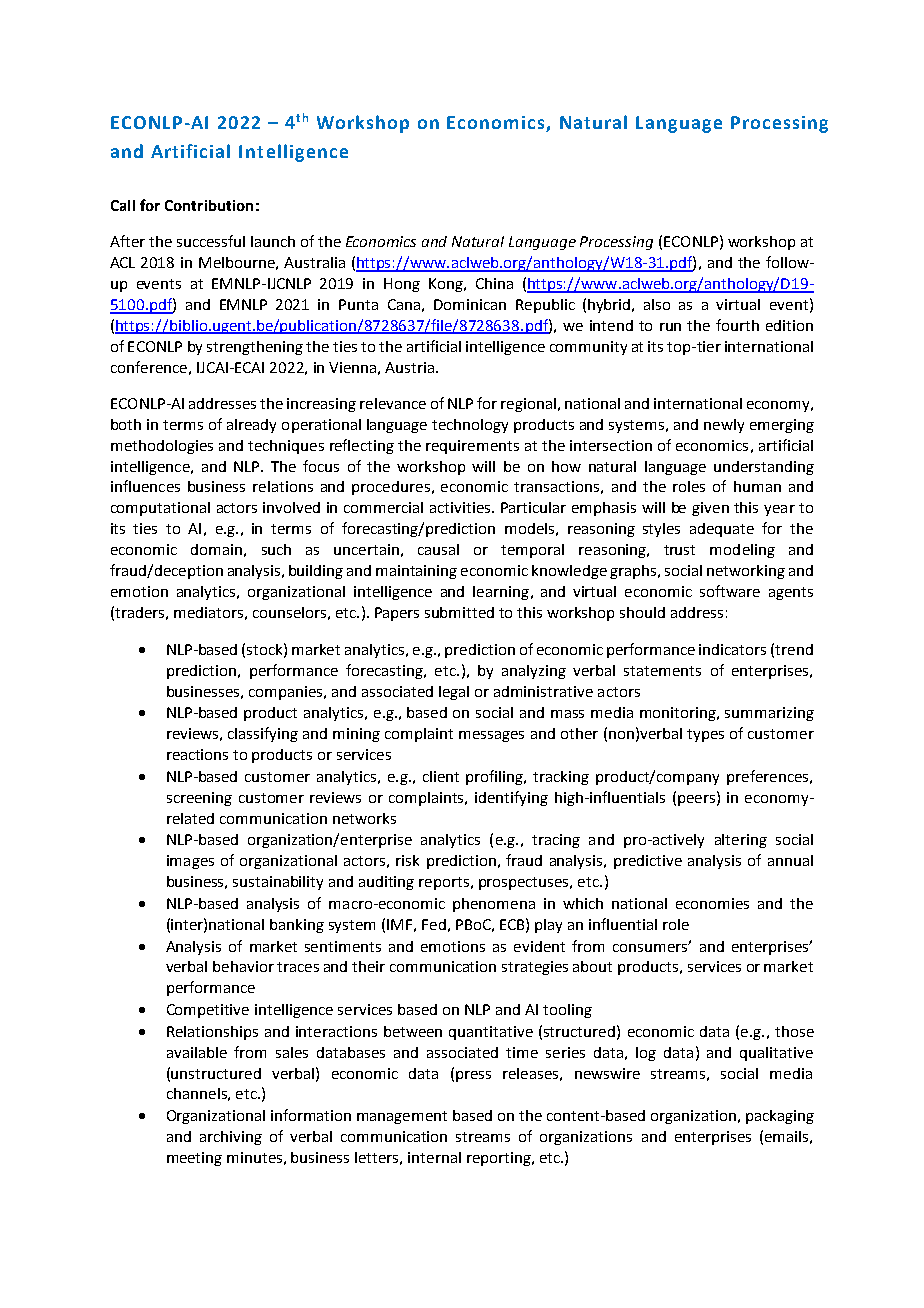 This screenshot has width=924, height=1308. I want to click on management, so click(402, 1117).
